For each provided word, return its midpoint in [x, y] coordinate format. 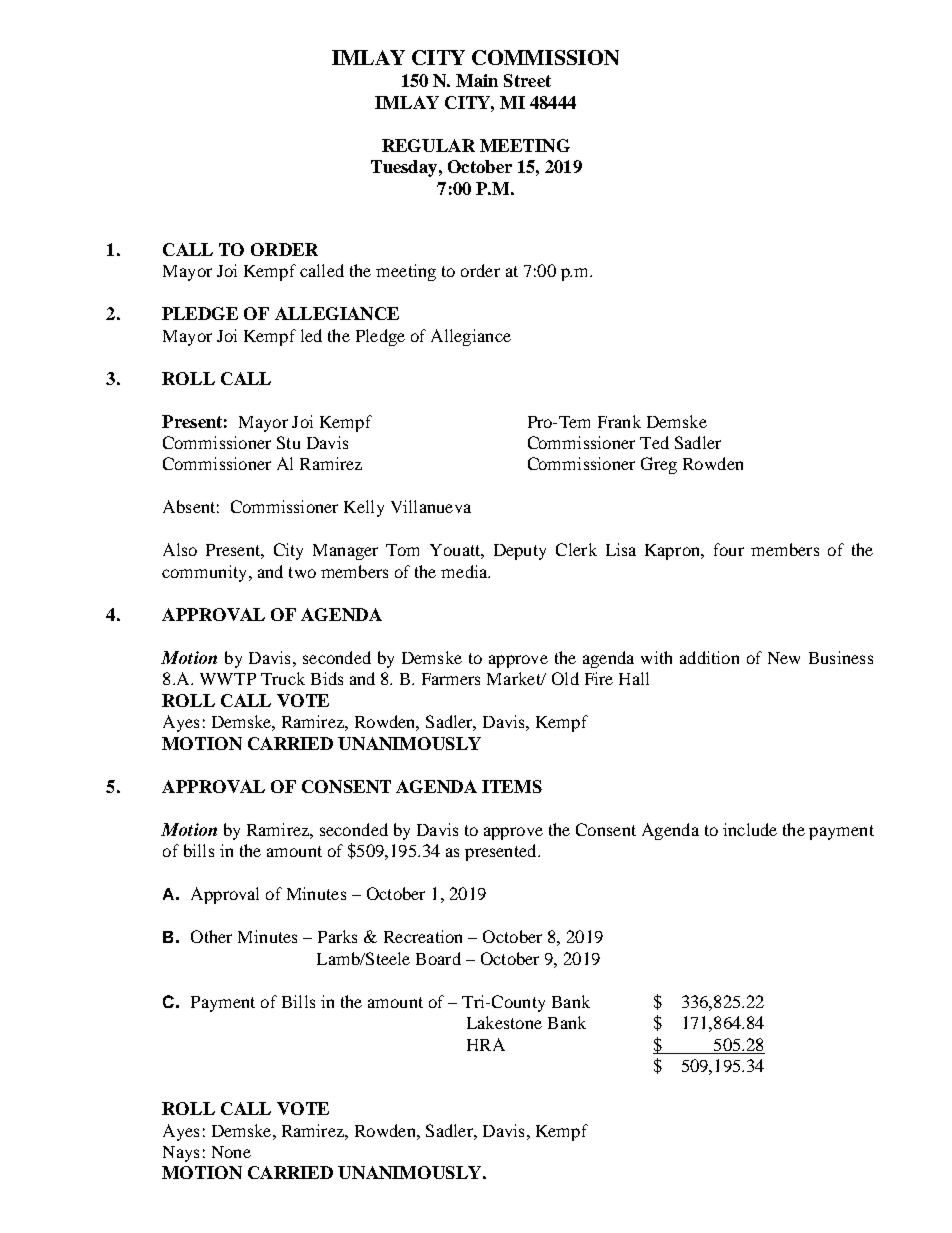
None [231, 1152]
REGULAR [428, 145]
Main [477, 80]
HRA [486, 1044]
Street [527, 80]
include [750, 829]
